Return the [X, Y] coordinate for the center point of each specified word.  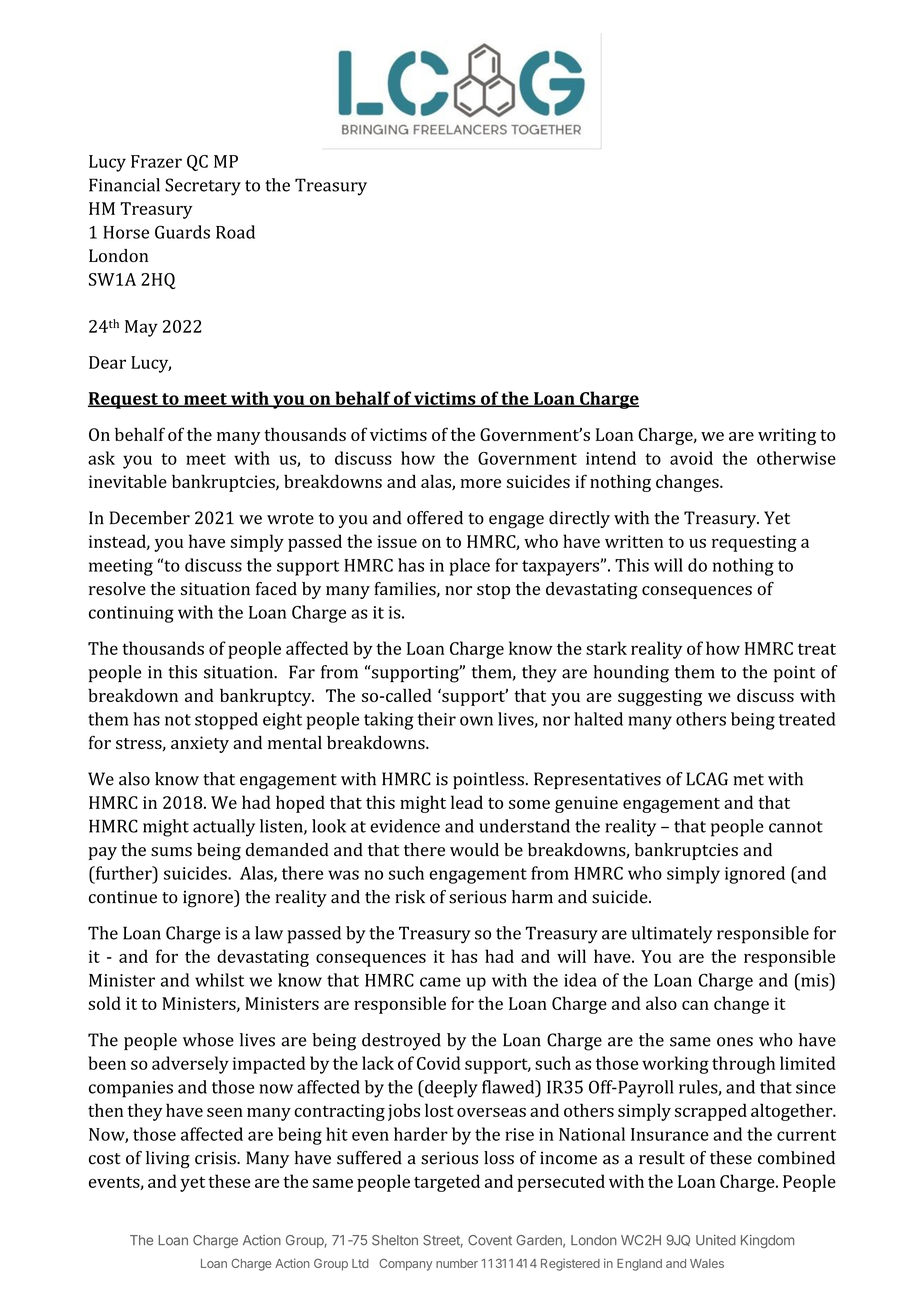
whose [208, 1040]
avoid [691, 458]
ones [735, 1042]
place [470, 567]
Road [235, 232]
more [480, 483]
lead [467, 802]
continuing [131, 614]
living [168, 1160]
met [748, 780]
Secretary [203, 187]
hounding [631, 674]
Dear [107, 362]
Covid [439, 1063]
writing [787, 436]
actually [224, 828]
